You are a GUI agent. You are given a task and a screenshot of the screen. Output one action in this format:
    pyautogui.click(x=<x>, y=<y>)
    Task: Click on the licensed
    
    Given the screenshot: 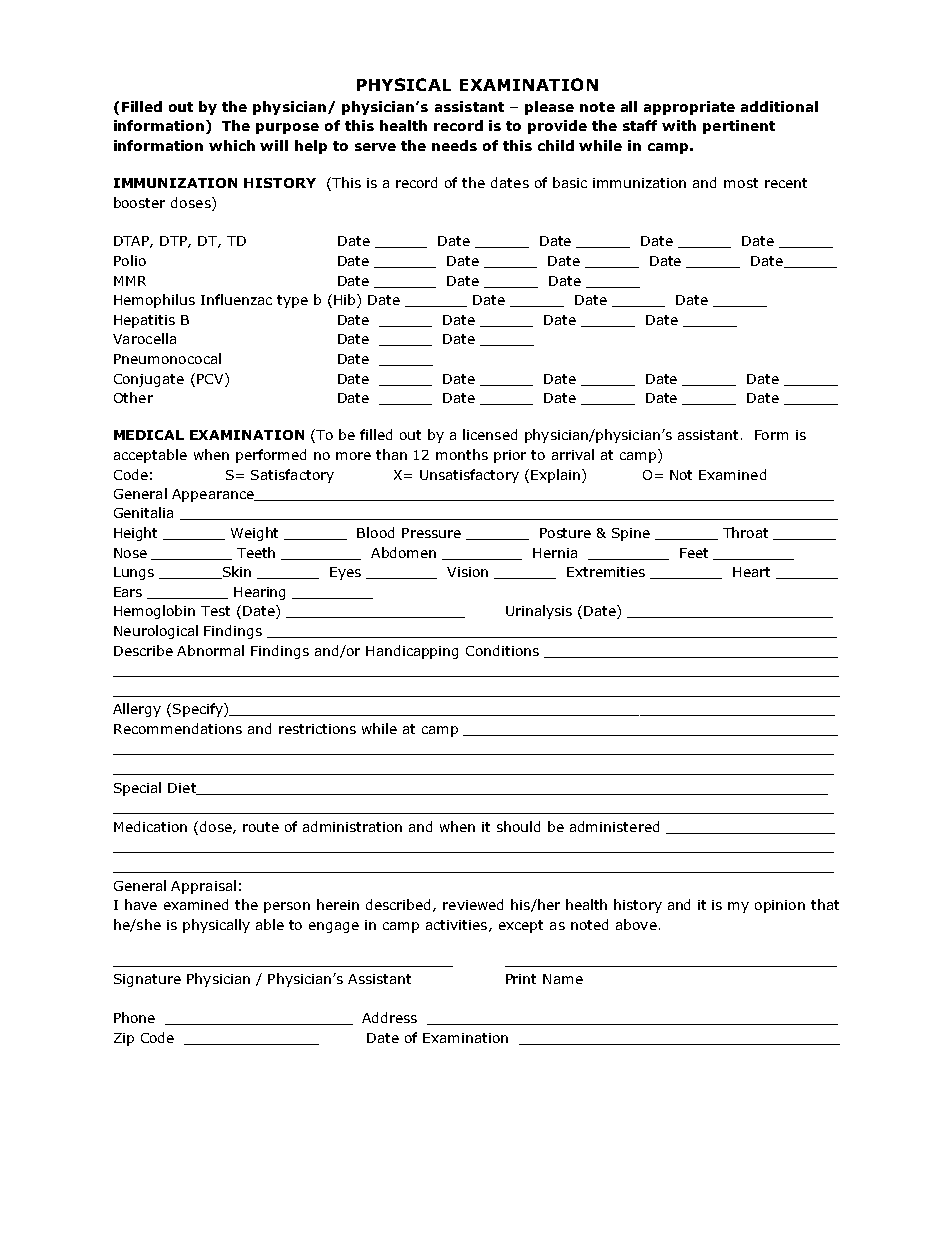 What is the action you would take?
    pyautogui.click(x=490, y=434)
